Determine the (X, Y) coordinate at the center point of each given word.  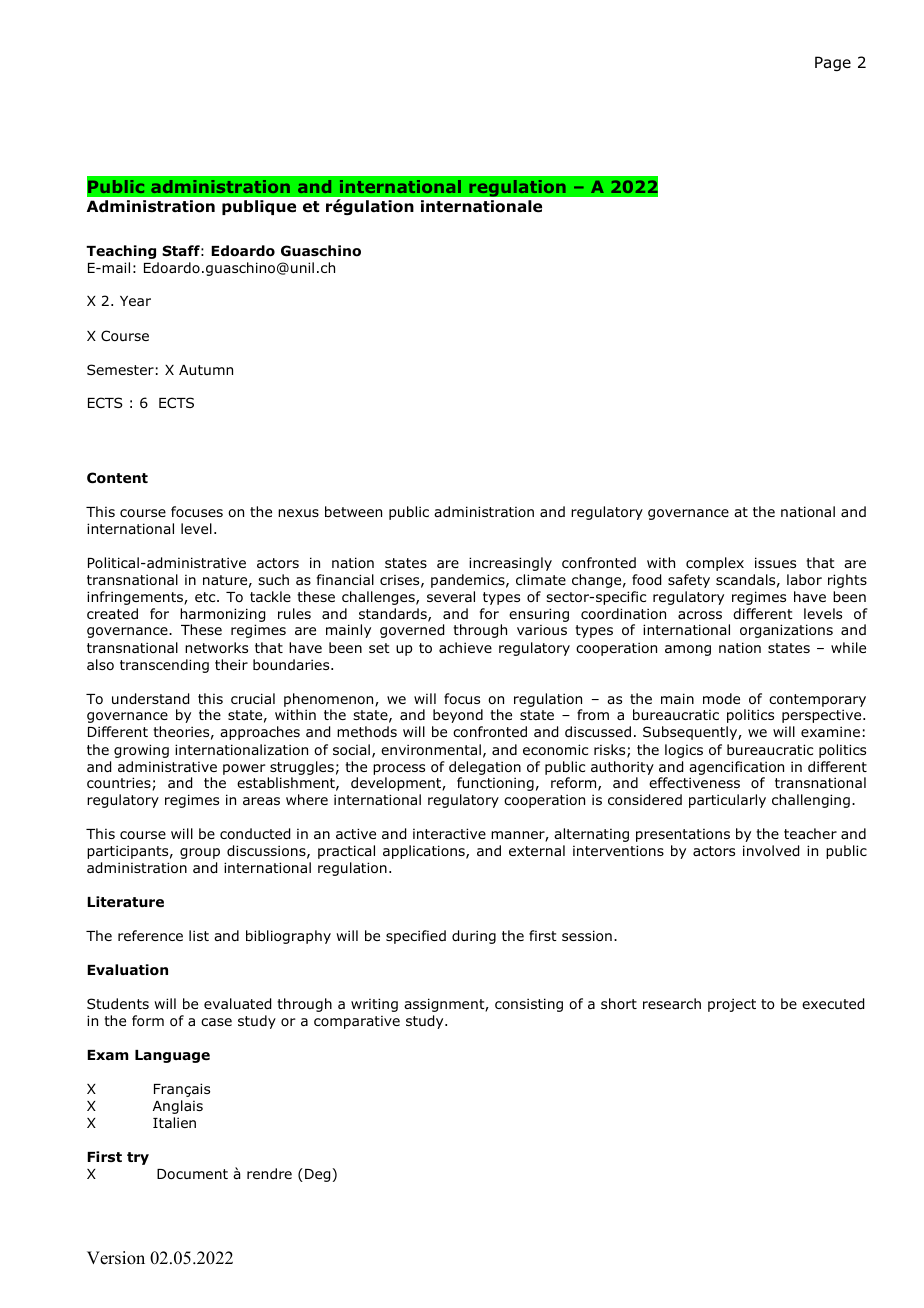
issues (775, 562)
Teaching (121, 252)
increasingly (510, 564)
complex (715, 564)
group (200, 853)
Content (117, 478)
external (537, 850)
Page (833, 63)
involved (771, 851)
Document (192, 1174)
